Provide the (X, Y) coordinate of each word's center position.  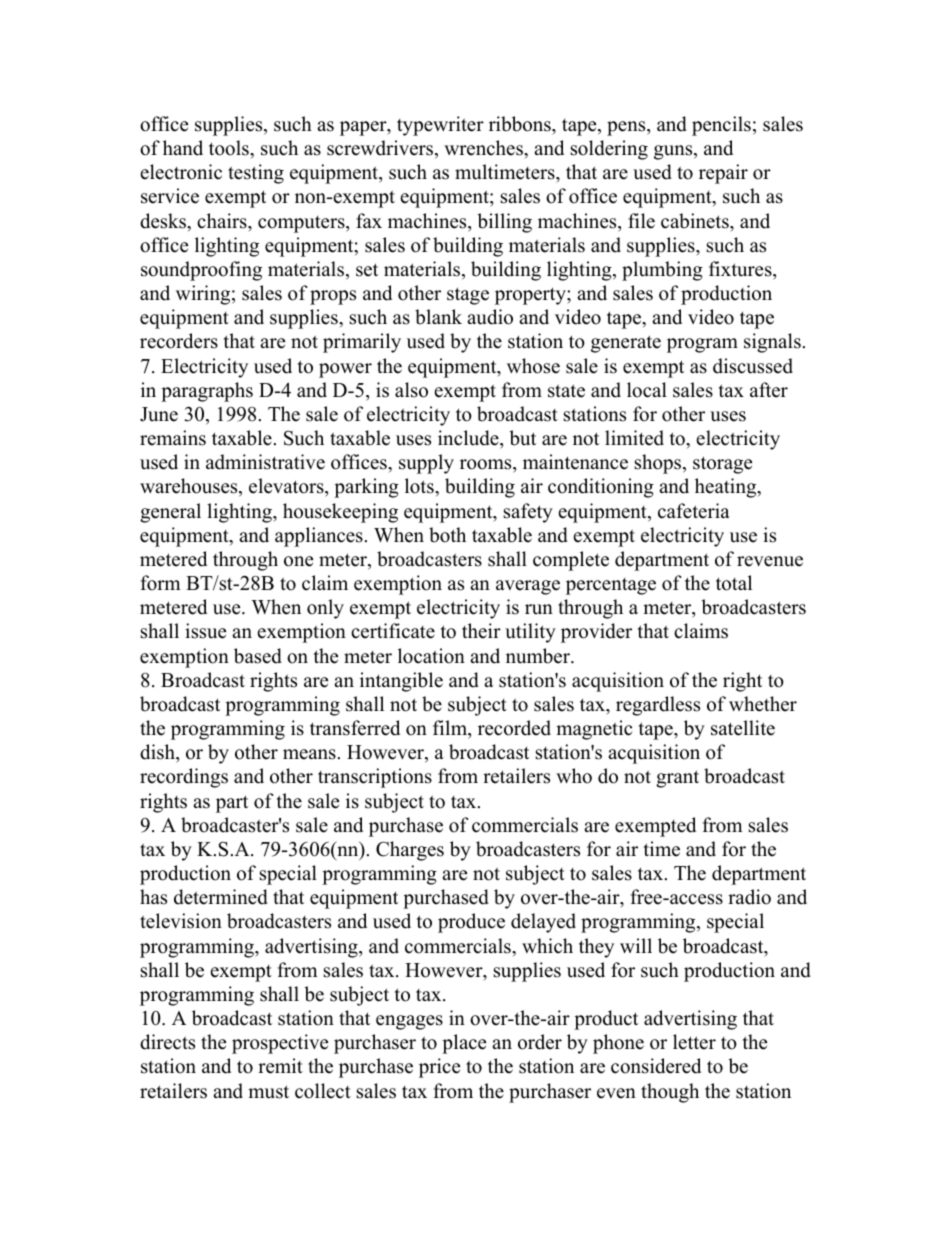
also (411, 390)
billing (504, 223)
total (734, 583)
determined (221, 897)
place (464, 1044)
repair (723, 174)
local (647, 390)
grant (677, 779)
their (481, 631)
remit (280, 1066)
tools (230, 148)
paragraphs (207, 392)
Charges (410, 851)
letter (694, 1042)
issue (205, 631)
